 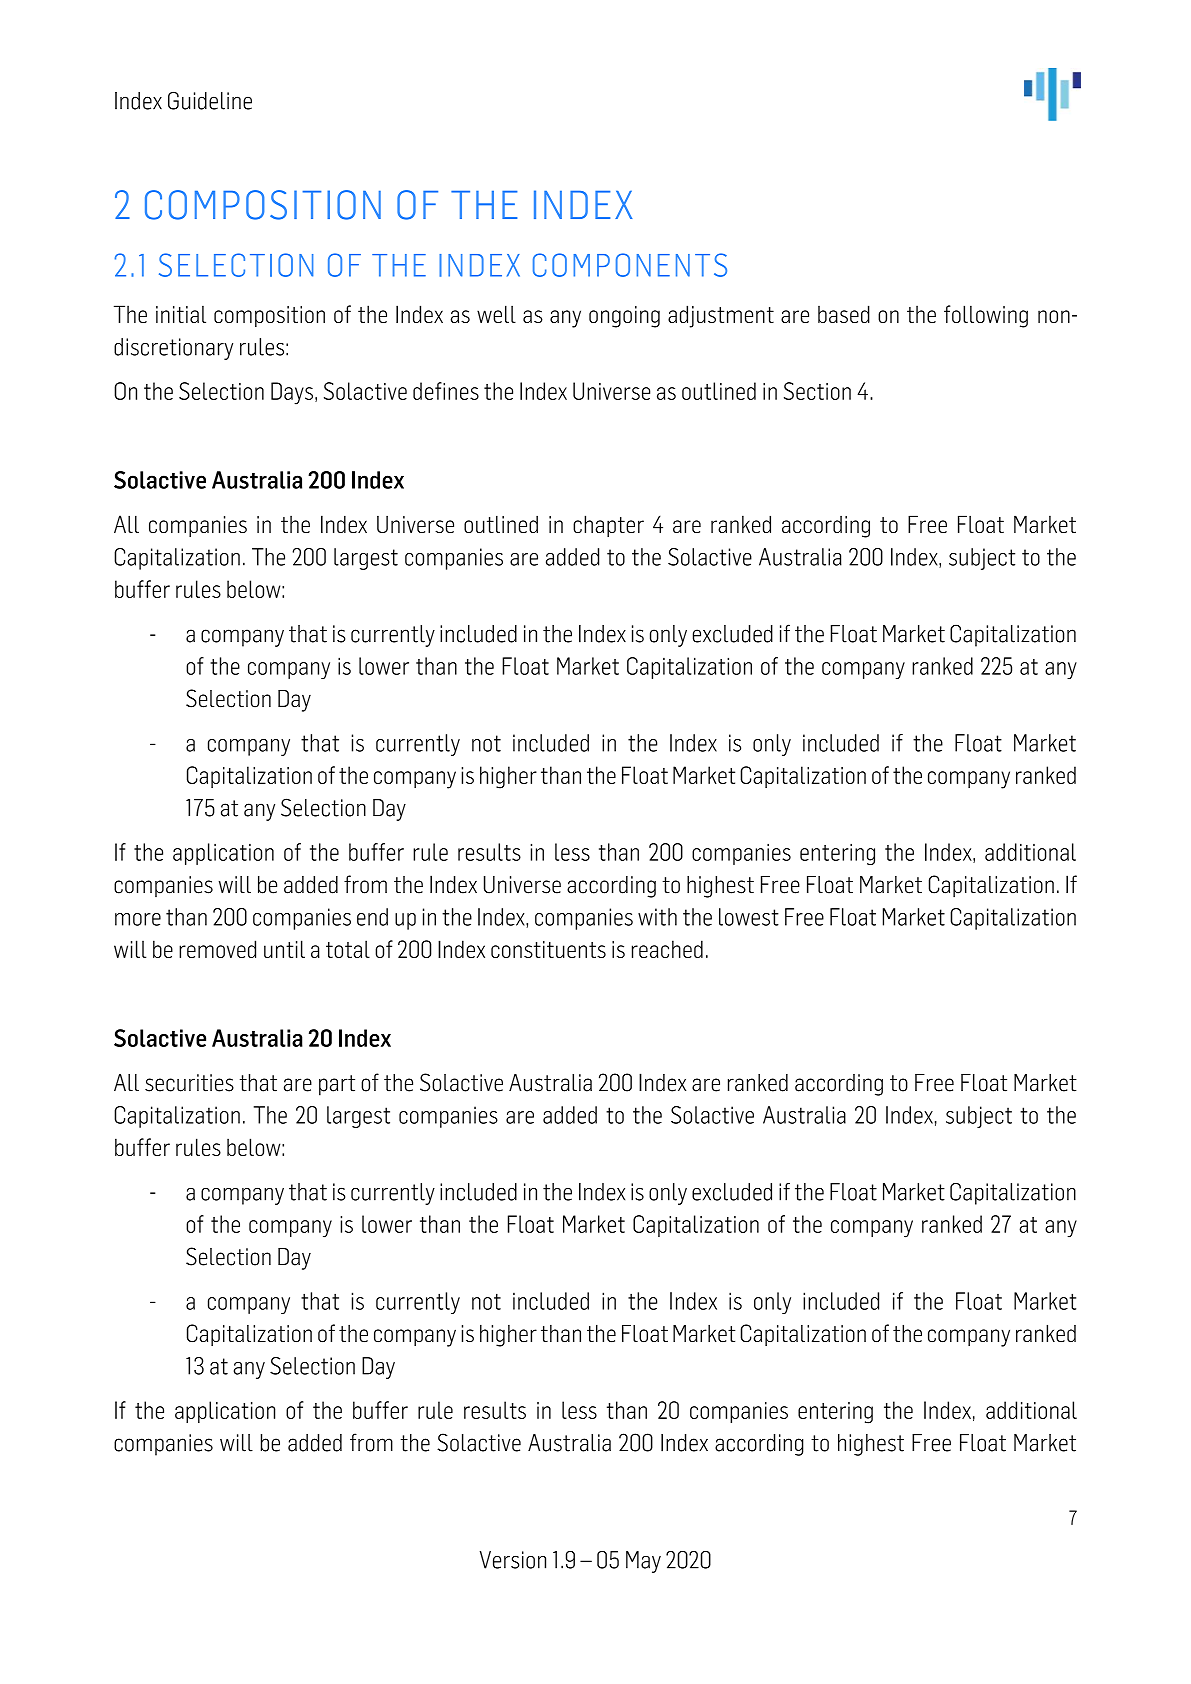 What do you see at coordinates (643, 1562) in the screenshot?
I see `May` at bounding box center [643, 1562].
